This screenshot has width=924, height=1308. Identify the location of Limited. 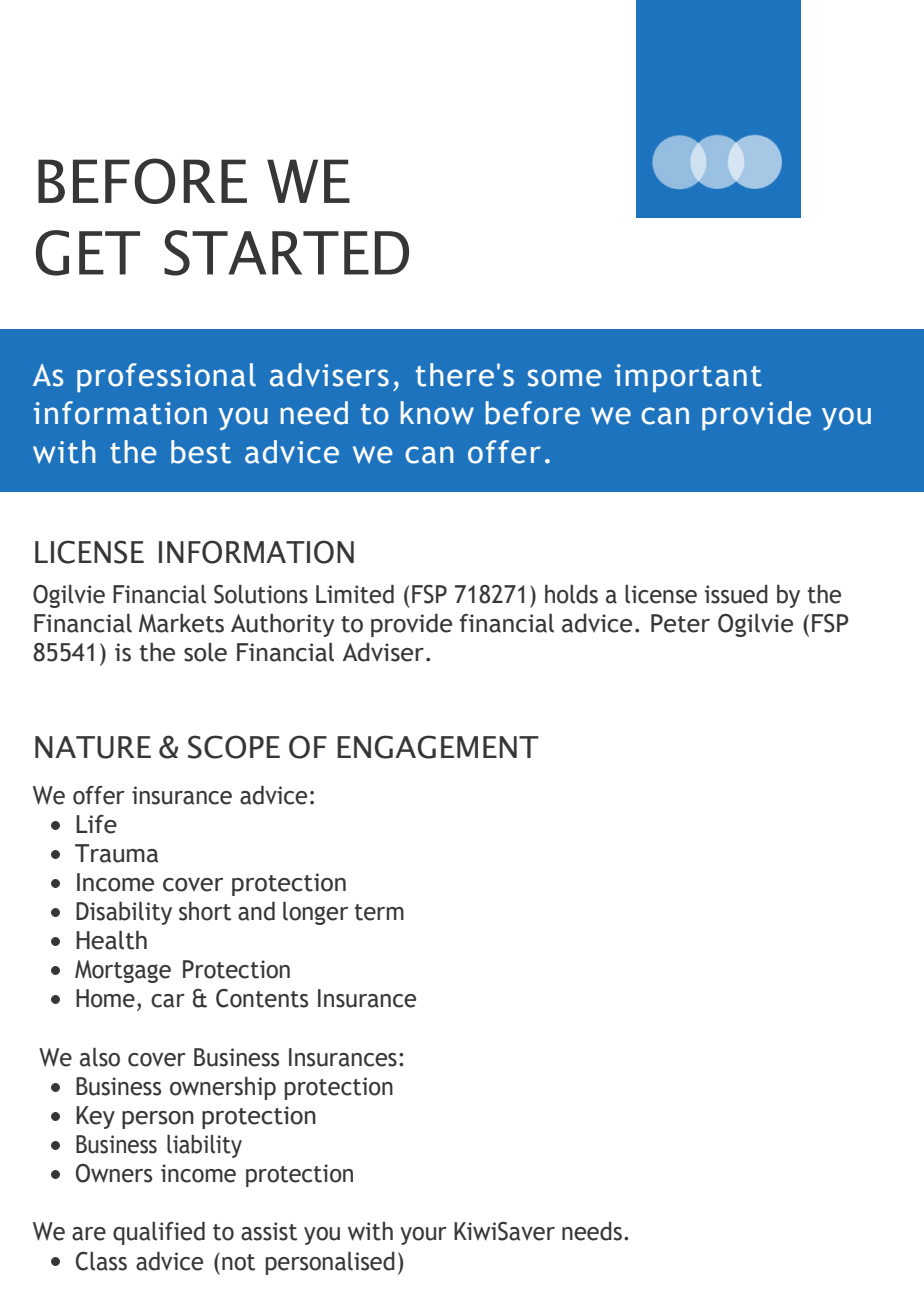
(355, 594).
